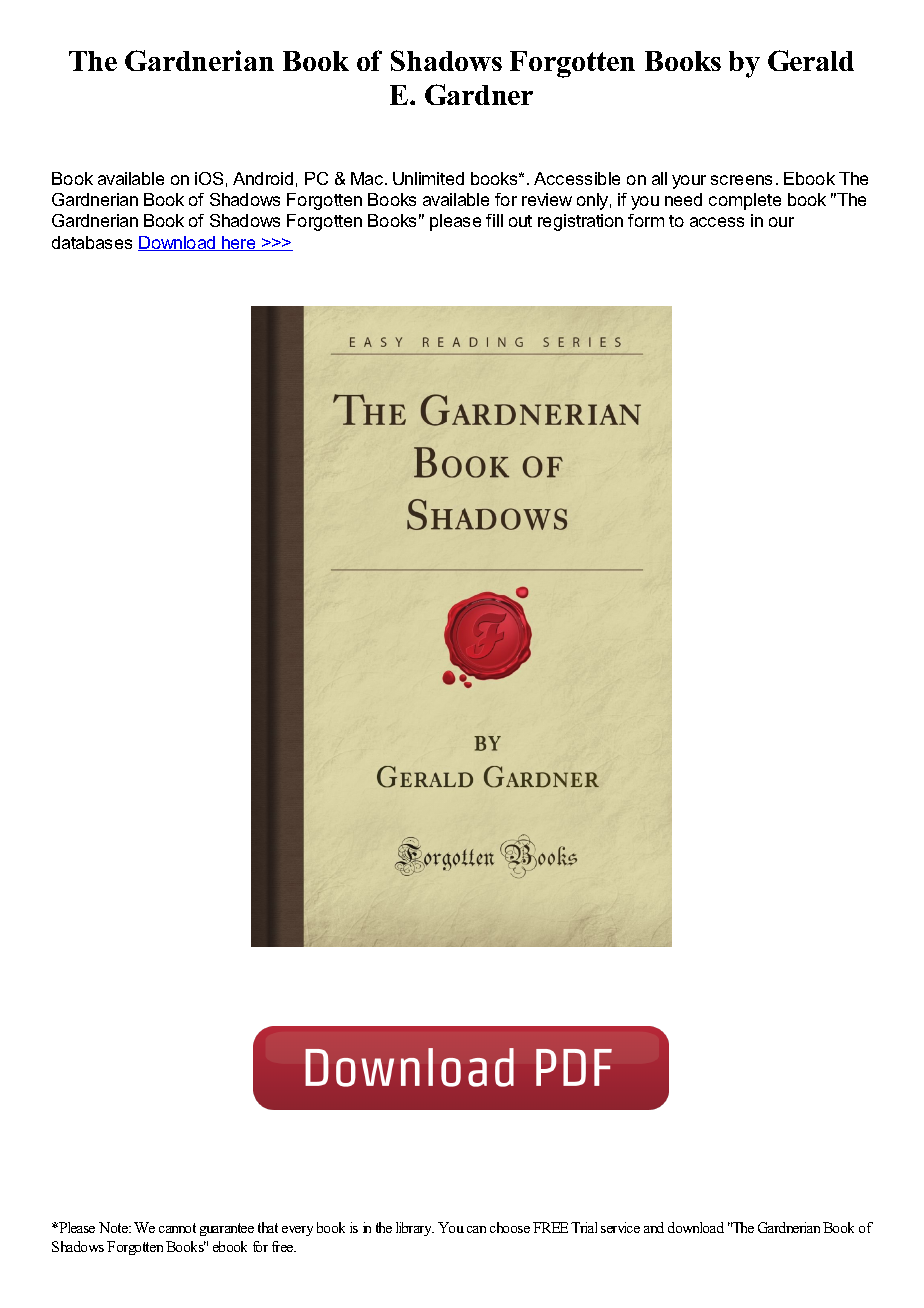 The height and width of the image is (1308, 924). Describe the element at coordinates (239, 243) in the image. I see `here` at that location.
